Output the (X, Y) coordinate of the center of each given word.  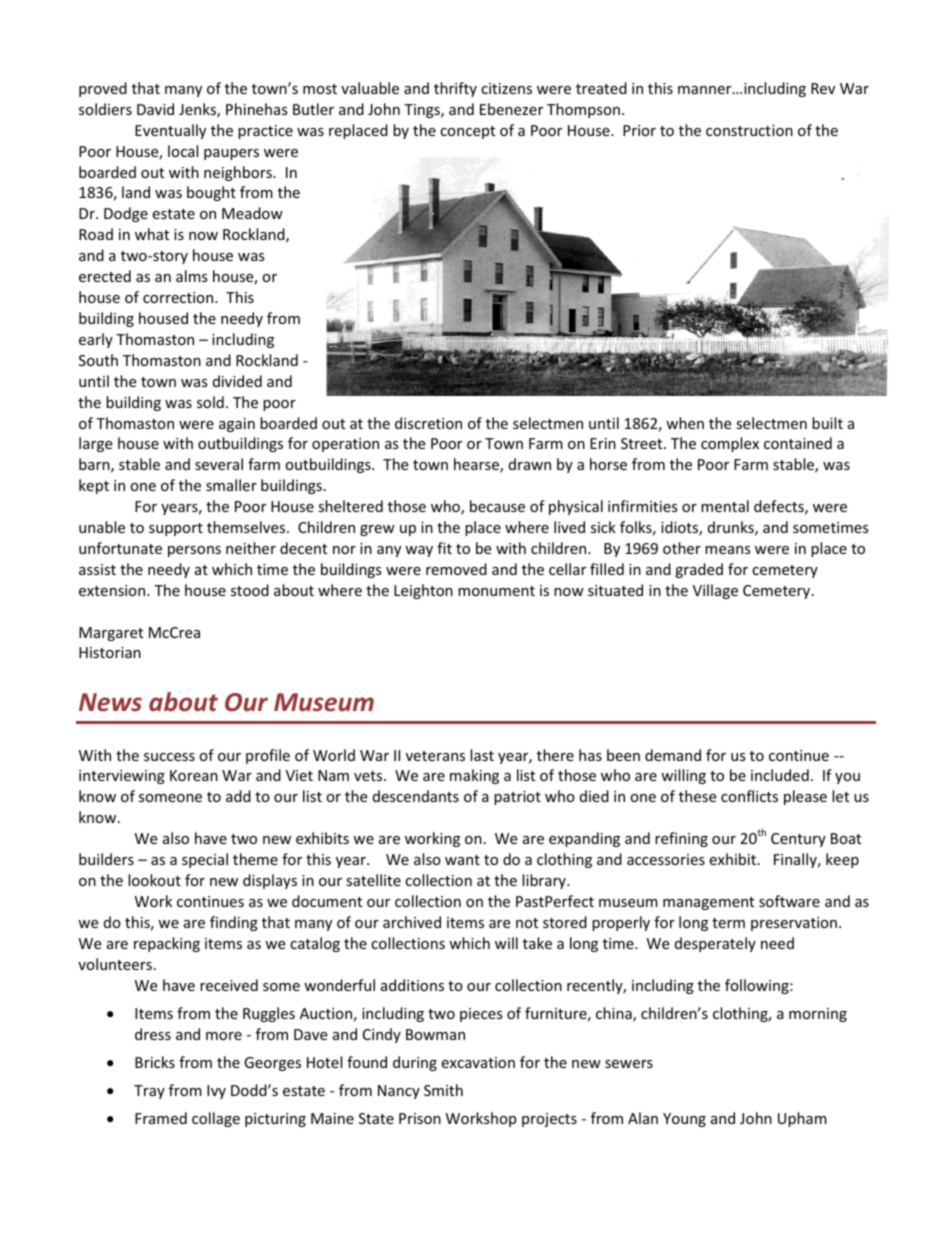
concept (467, 132)
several (219, 464)
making (474, 776)
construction (749, 130)
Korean (194, 775)
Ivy (216, 1092)
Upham (802, 1119)
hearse (477, 465)
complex (730, 444)
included (780, 775)
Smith (443, 1090)
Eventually (170, 131)
